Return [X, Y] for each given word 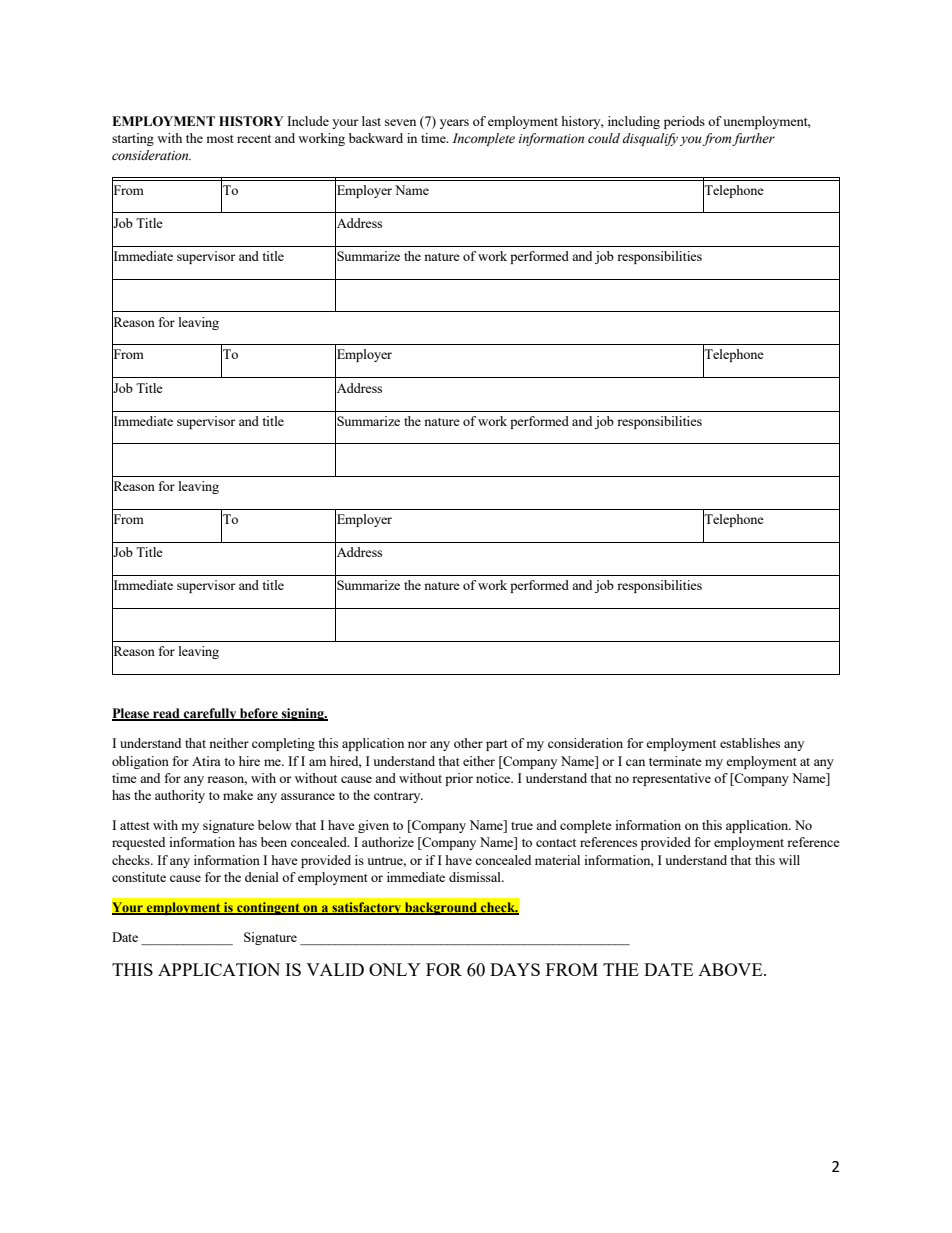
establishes [750, 743]
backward [376, 138]
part [497, 745]
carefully [210, 714]
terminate [675, 761]
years [454, 124]
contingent [268, 908]
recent [254, 139]
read [166, 714]
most [220, 139]
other [468, 743]
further [753, 139]
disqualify [650, 139]
